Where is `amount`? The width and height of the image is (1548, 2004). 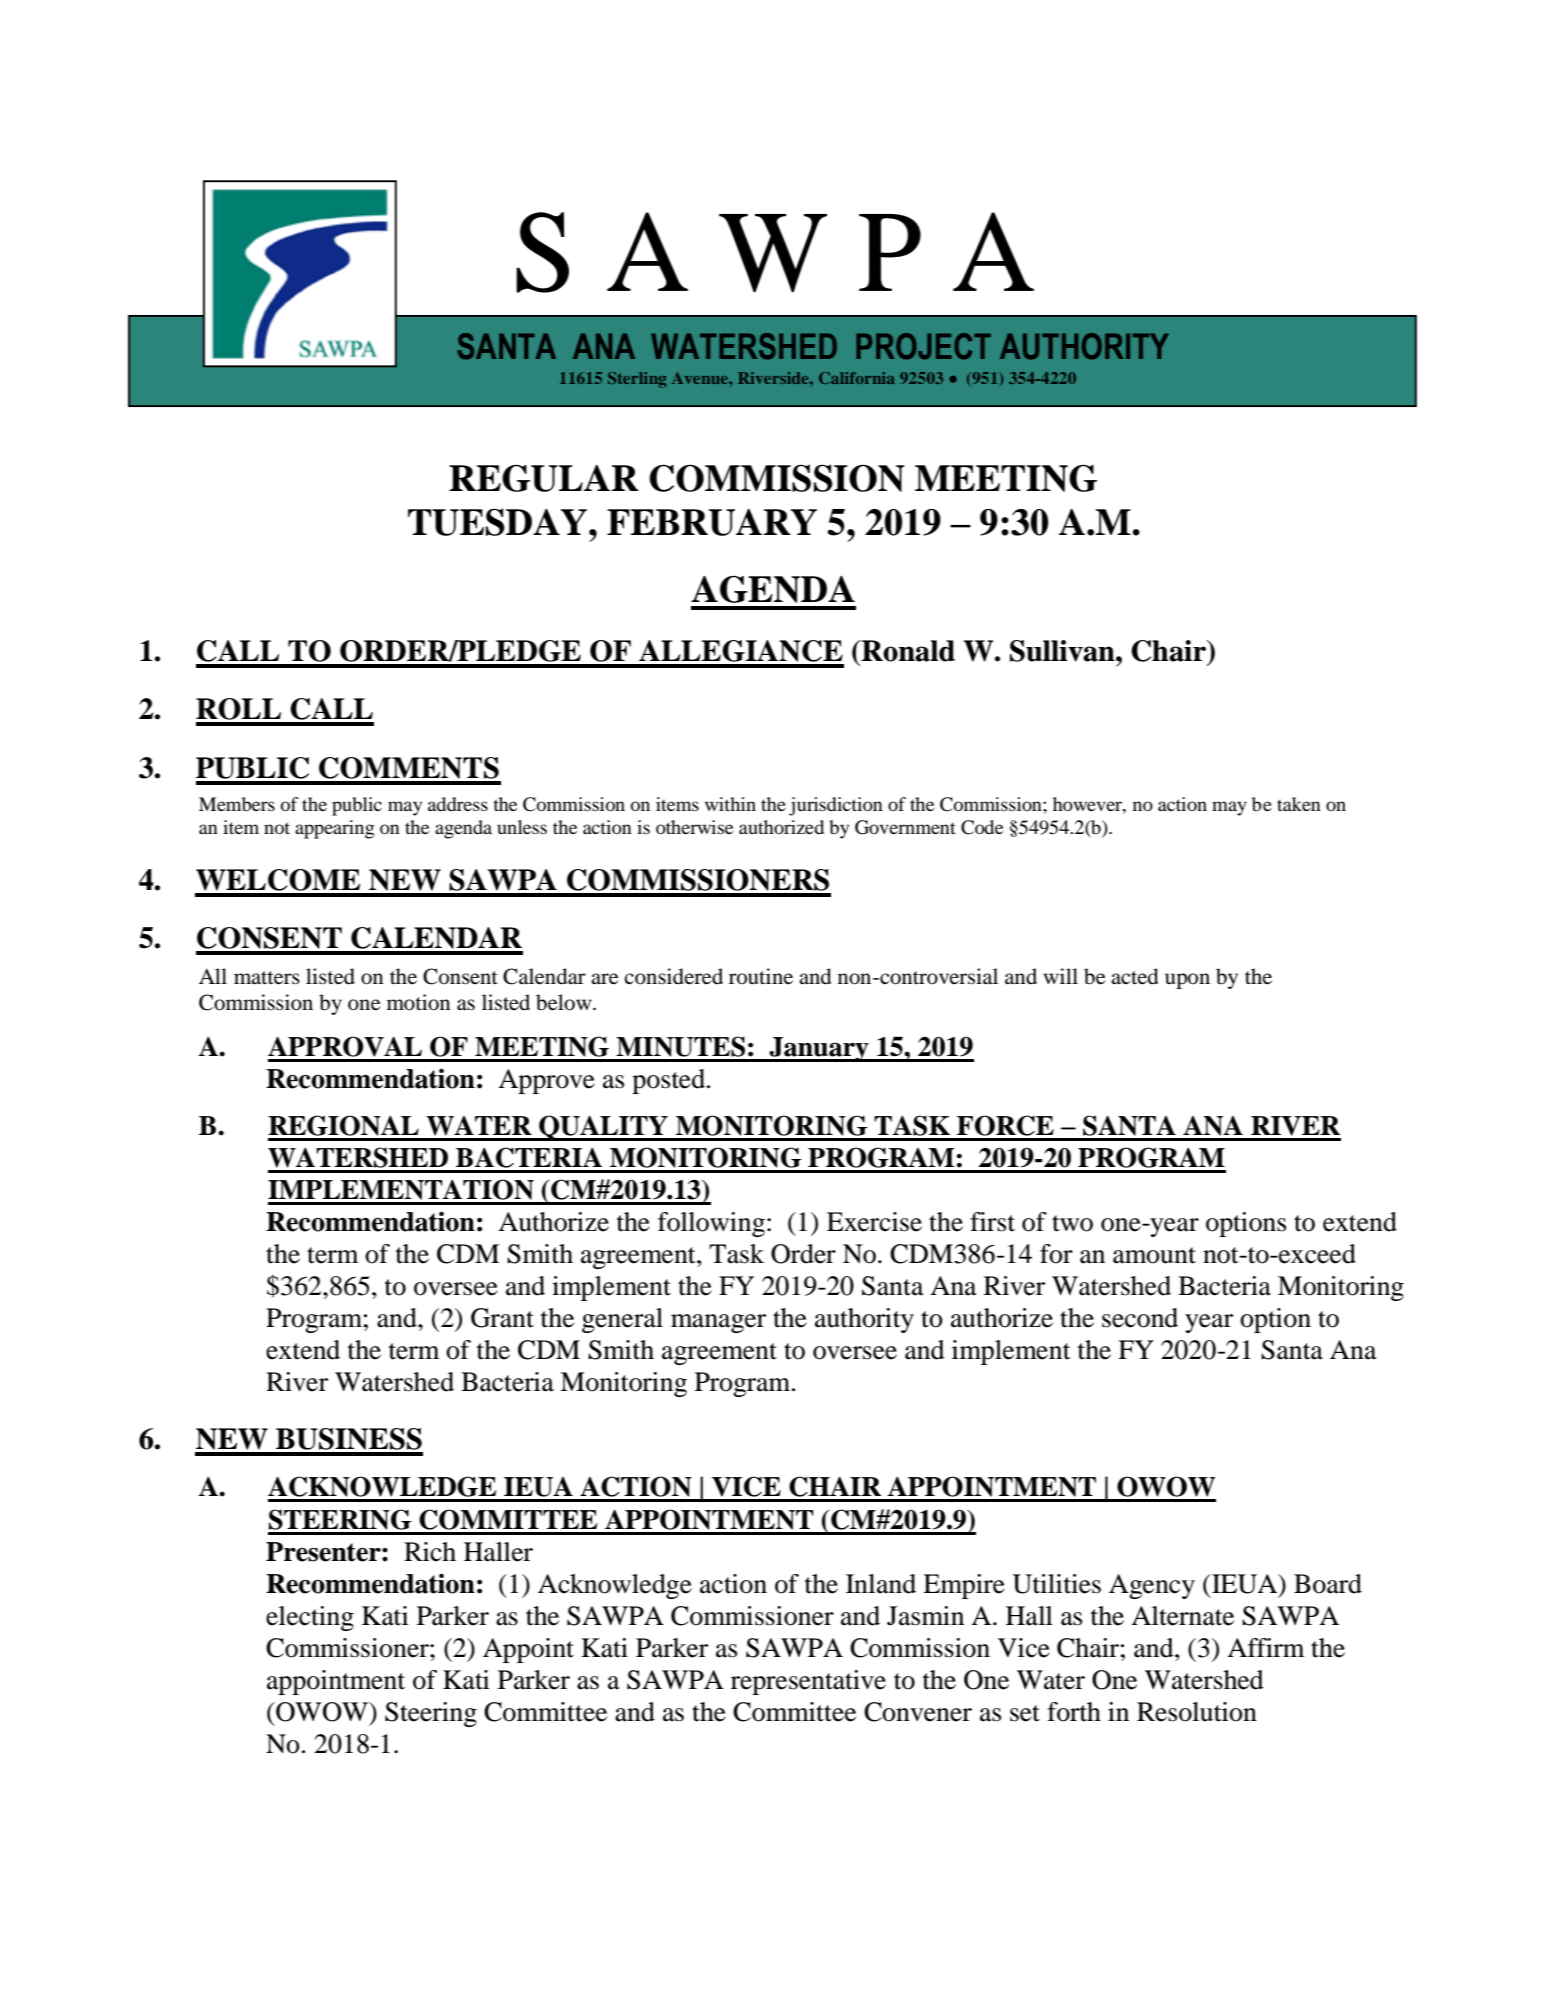 amount is located at coordinates (1154, 1255).
